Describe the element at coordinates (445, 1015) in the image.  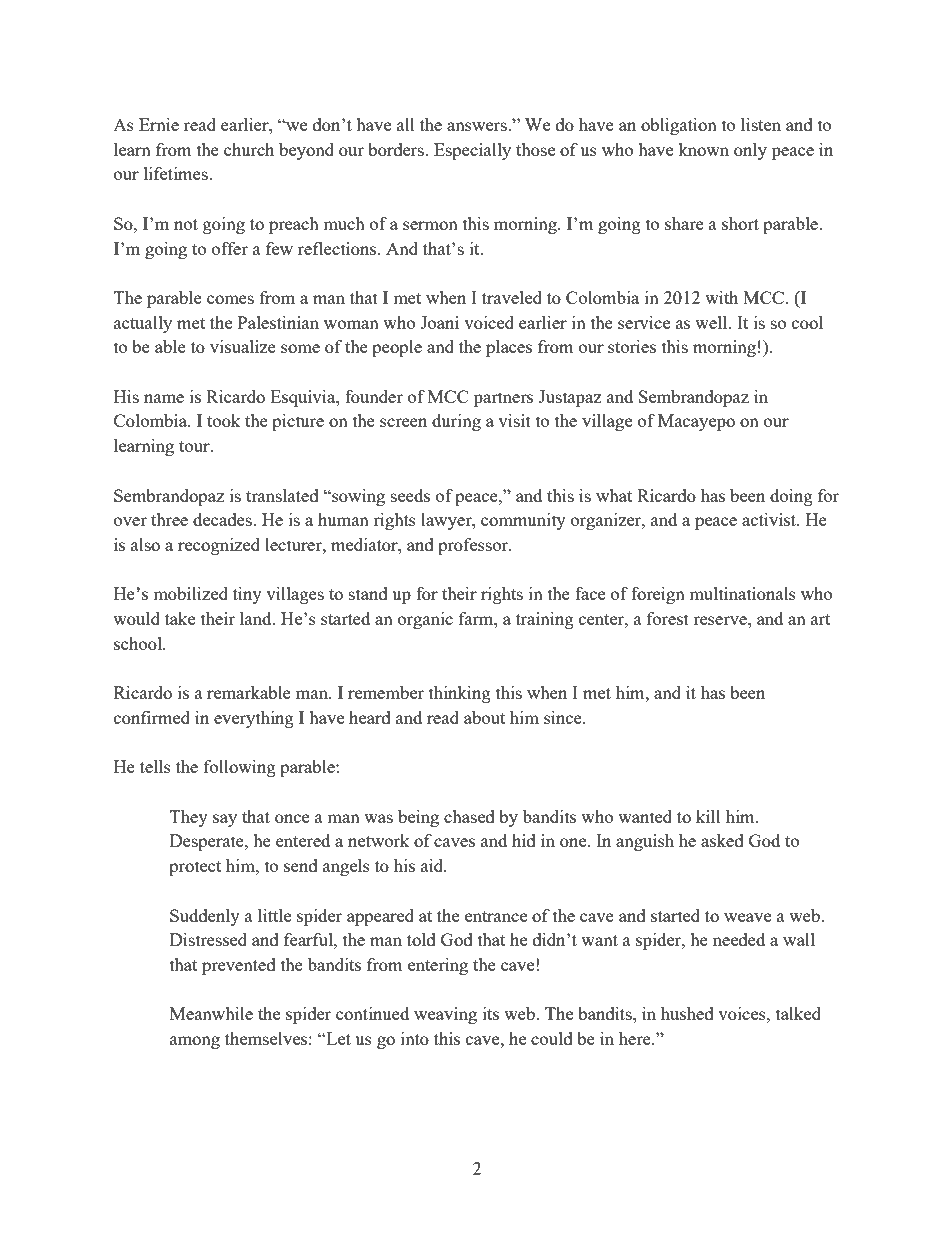
I see `weaving` at that location.
